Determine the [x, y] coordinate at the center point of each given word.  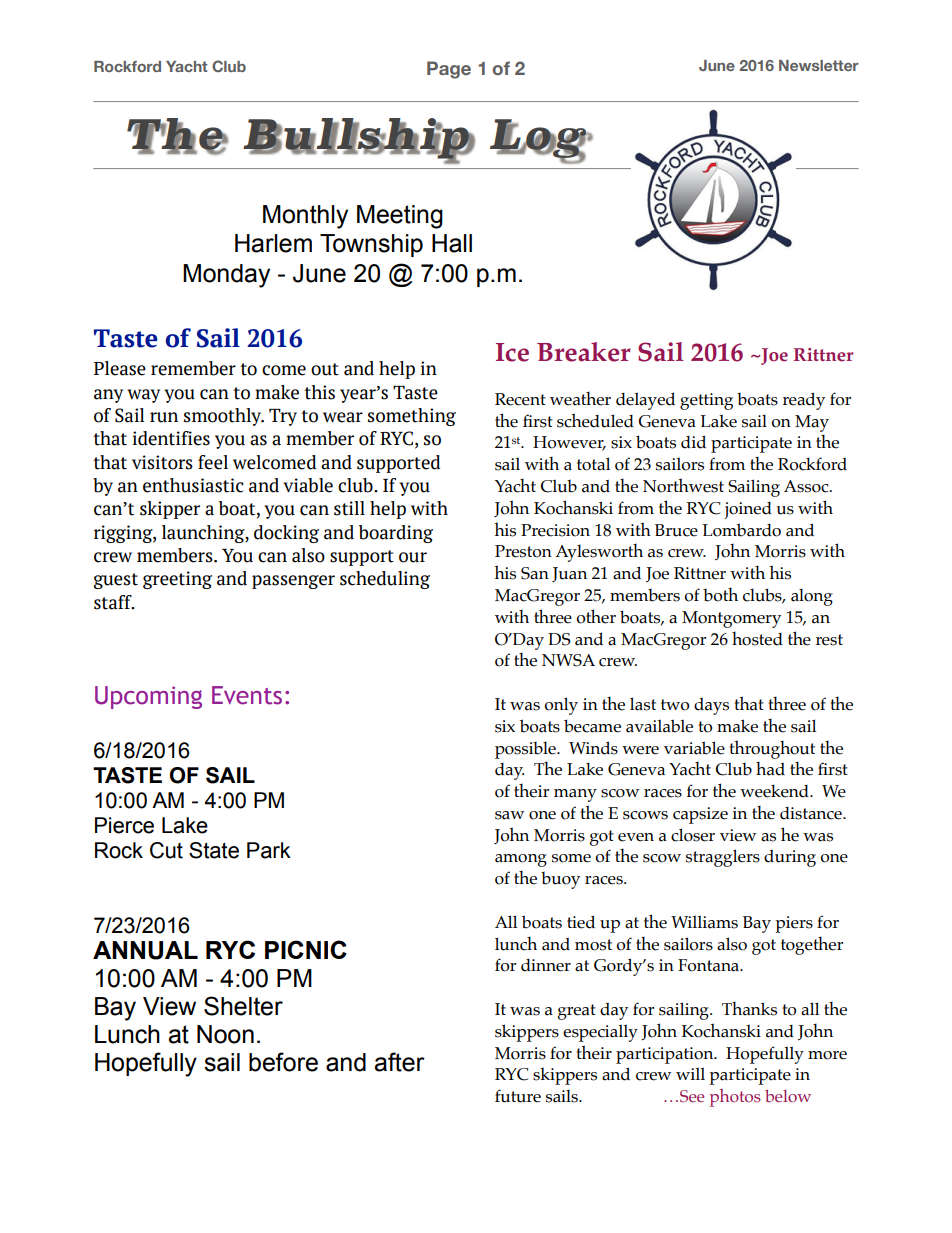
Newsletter [819, 65]
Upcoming [148, 697]
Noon [225, 1034]
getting [706, 401]
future [518, 1096]
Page [449, 70]
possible [526, 750]
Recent [520, 399]
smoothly [224, 417]
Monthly [305, 217]
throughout [772, 749]
